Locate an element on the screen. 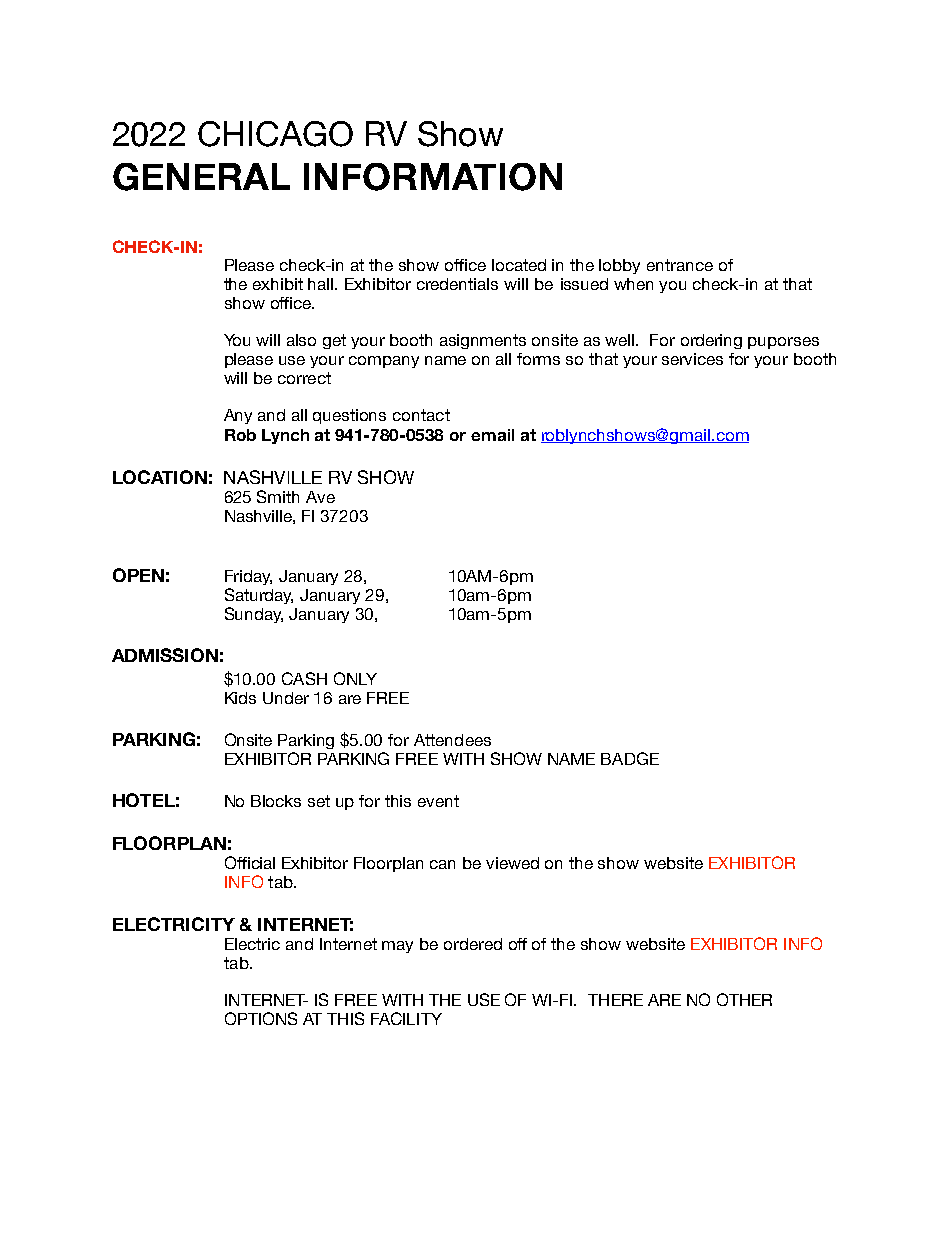 The height and width of the screenshot is (1233, 952). GENERAL is located at coordinates (201, 177).
